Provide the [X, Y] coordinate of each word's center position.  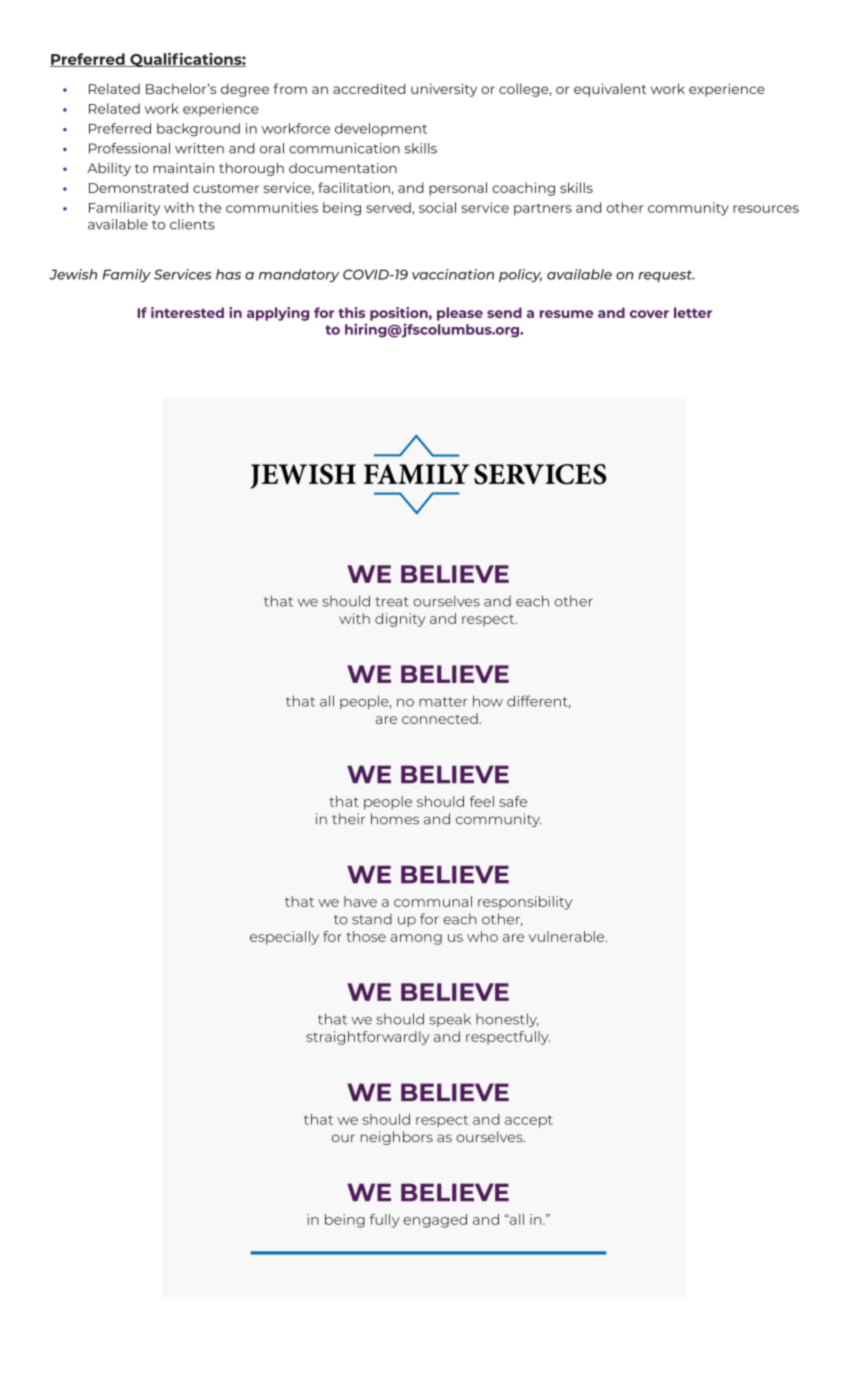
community [688, 209]
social [437, 207]
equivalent [610, 90]
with [179, 207]
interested [187, 312]
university [444, 90]
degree [245, 90]
